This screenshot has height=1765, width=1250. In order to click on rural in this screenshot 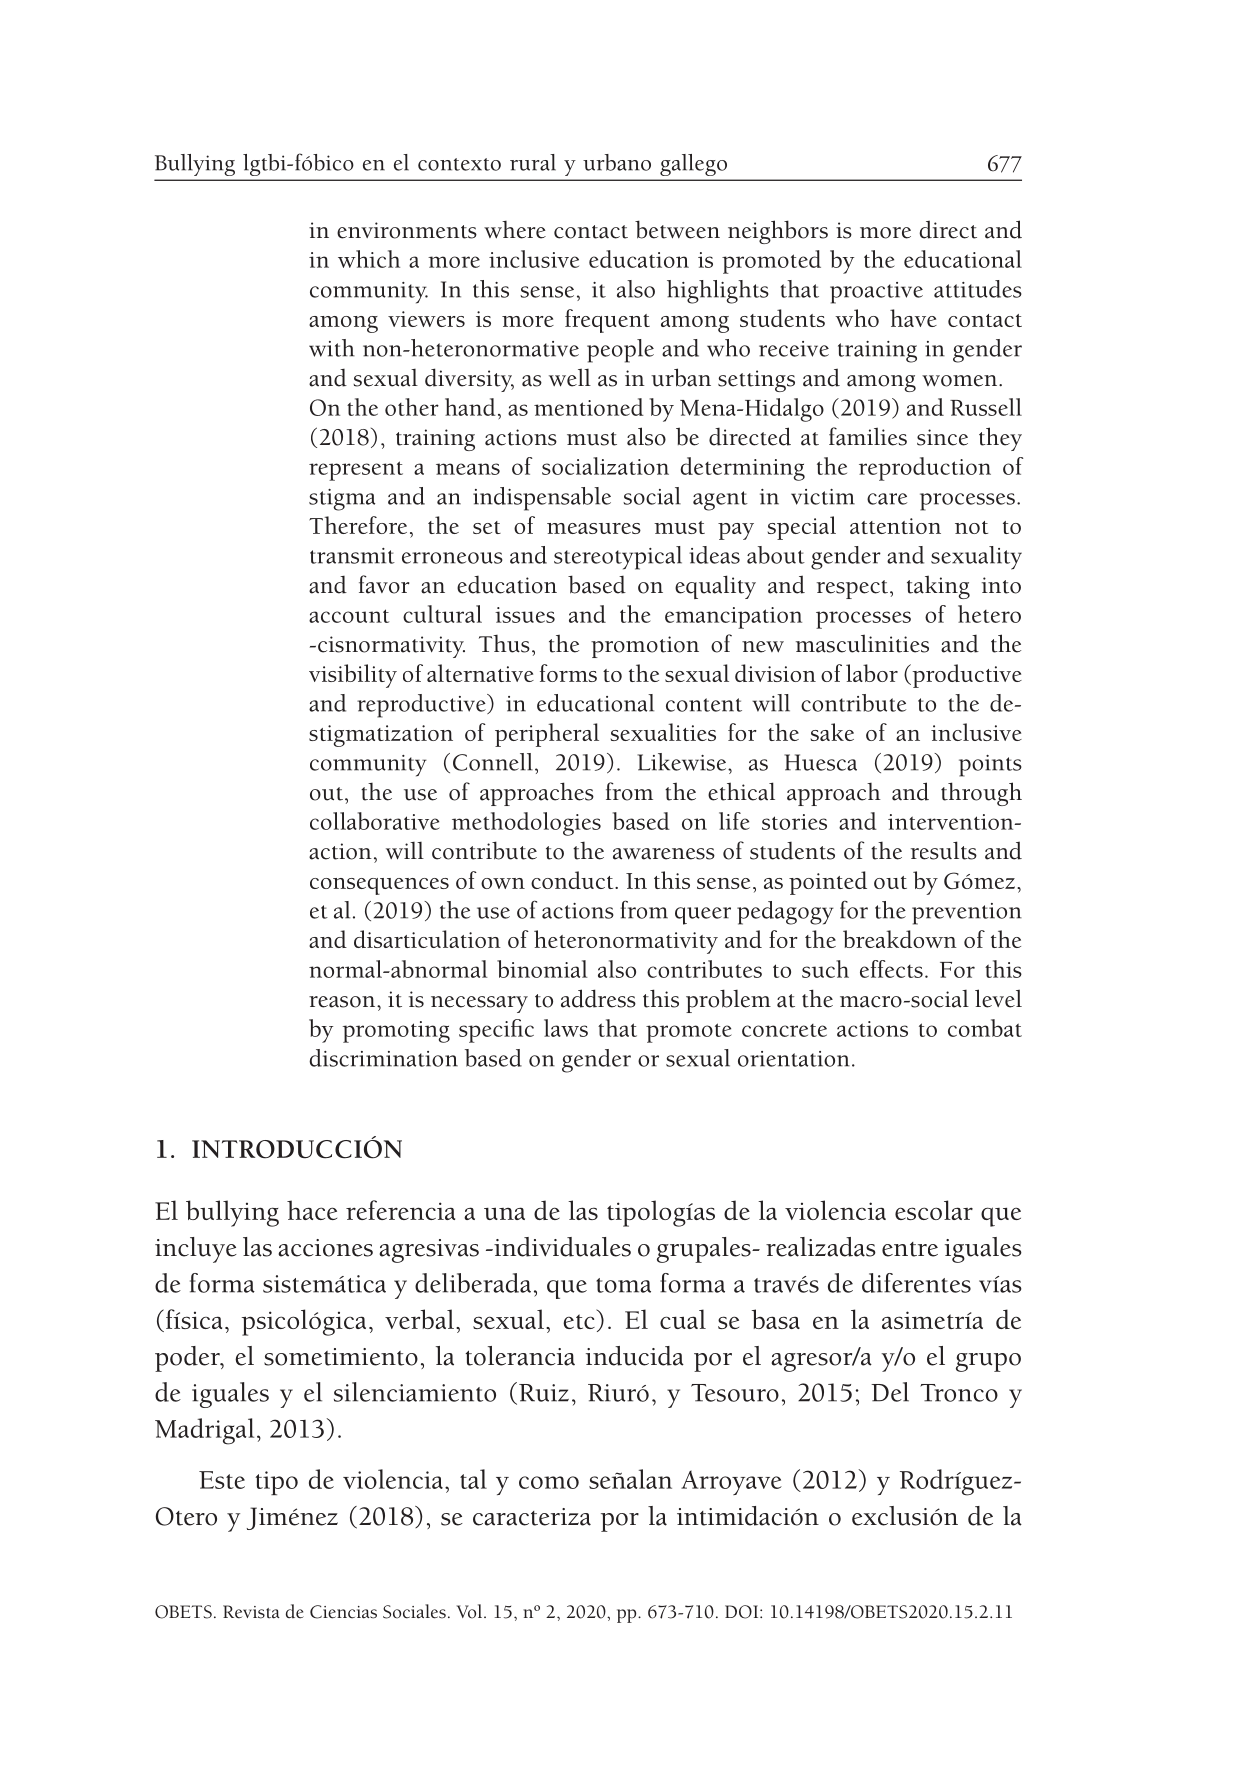, I will do `click(533, 162)`.
